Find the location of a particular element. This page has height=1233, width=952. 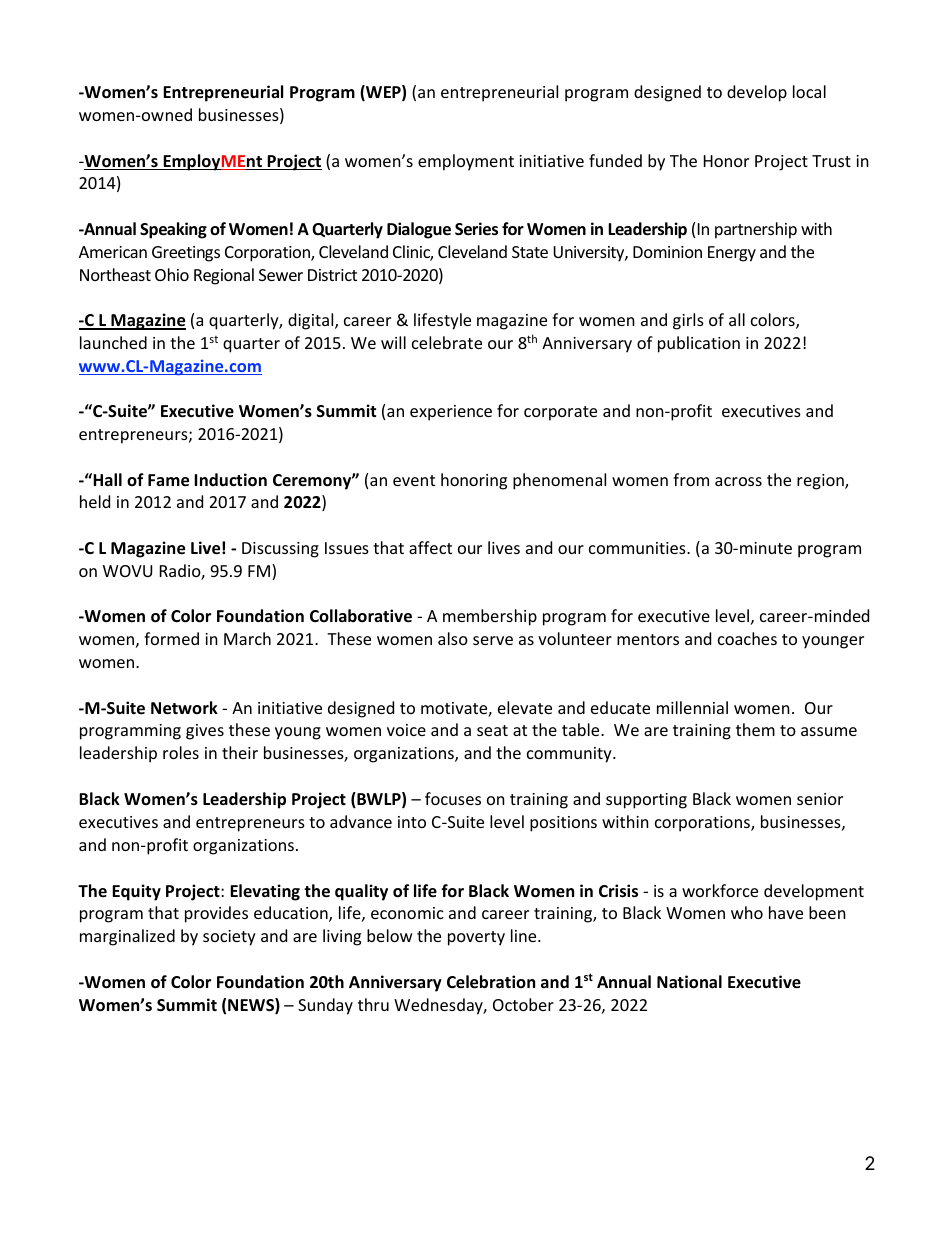

society is located at coordinates (229, 938).
